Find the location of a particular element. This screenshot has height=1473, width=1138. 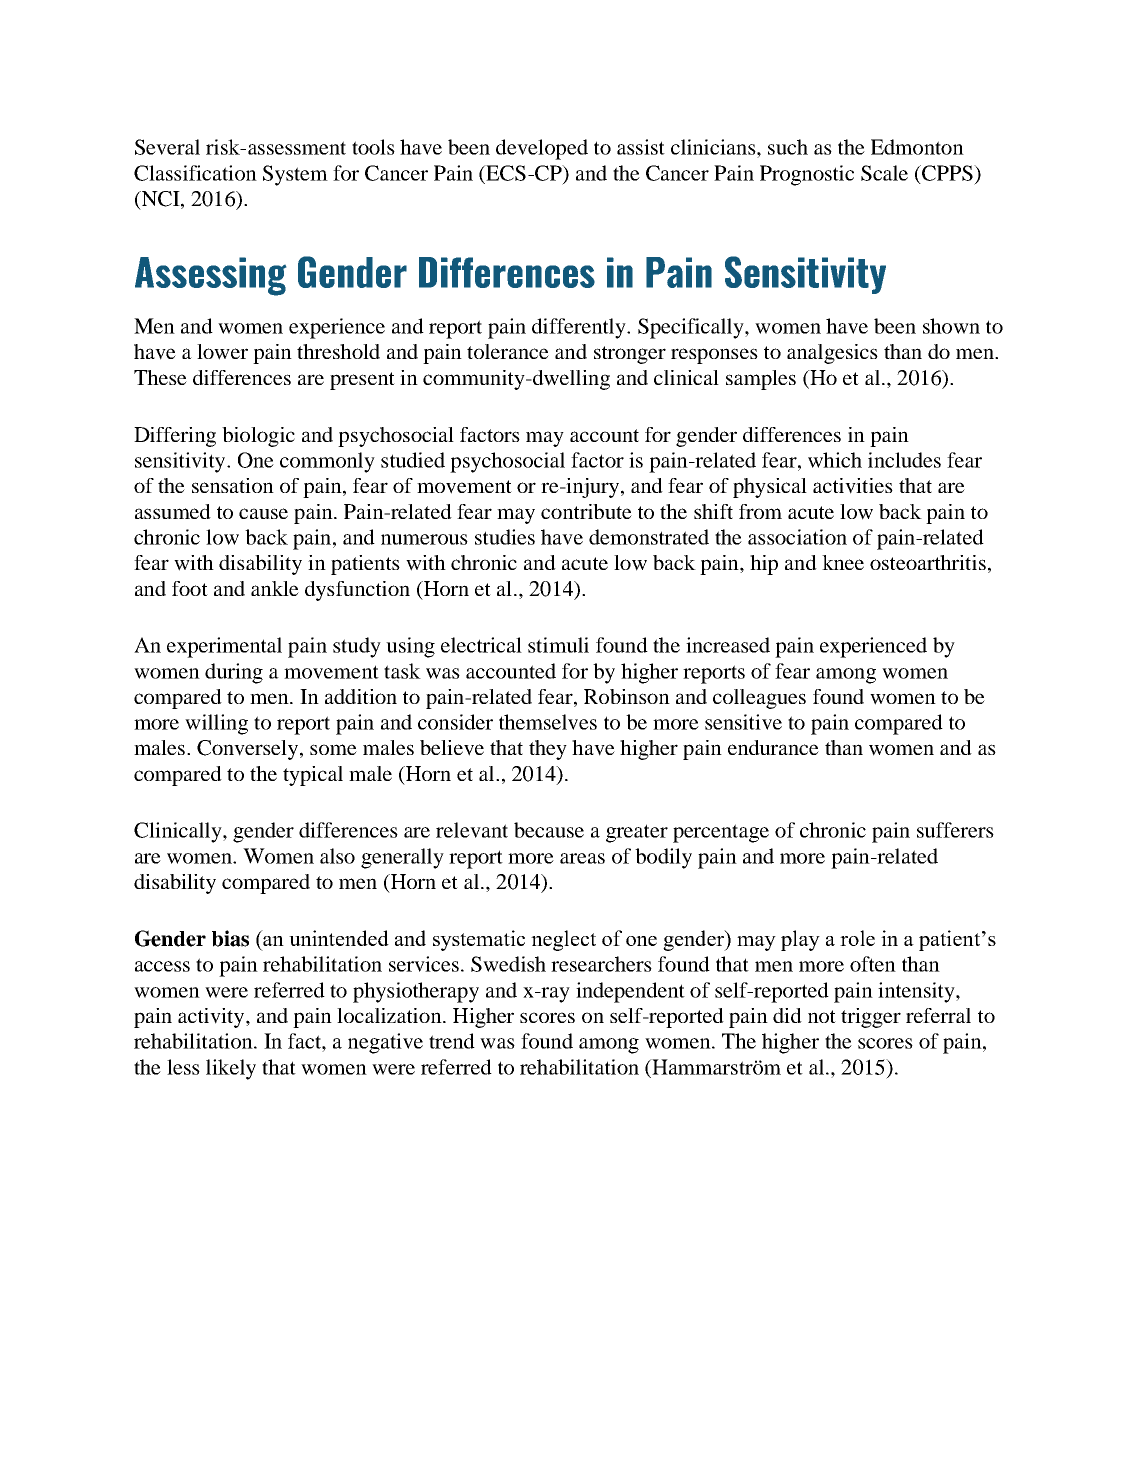

areas is located at coordinates (582, 858).
